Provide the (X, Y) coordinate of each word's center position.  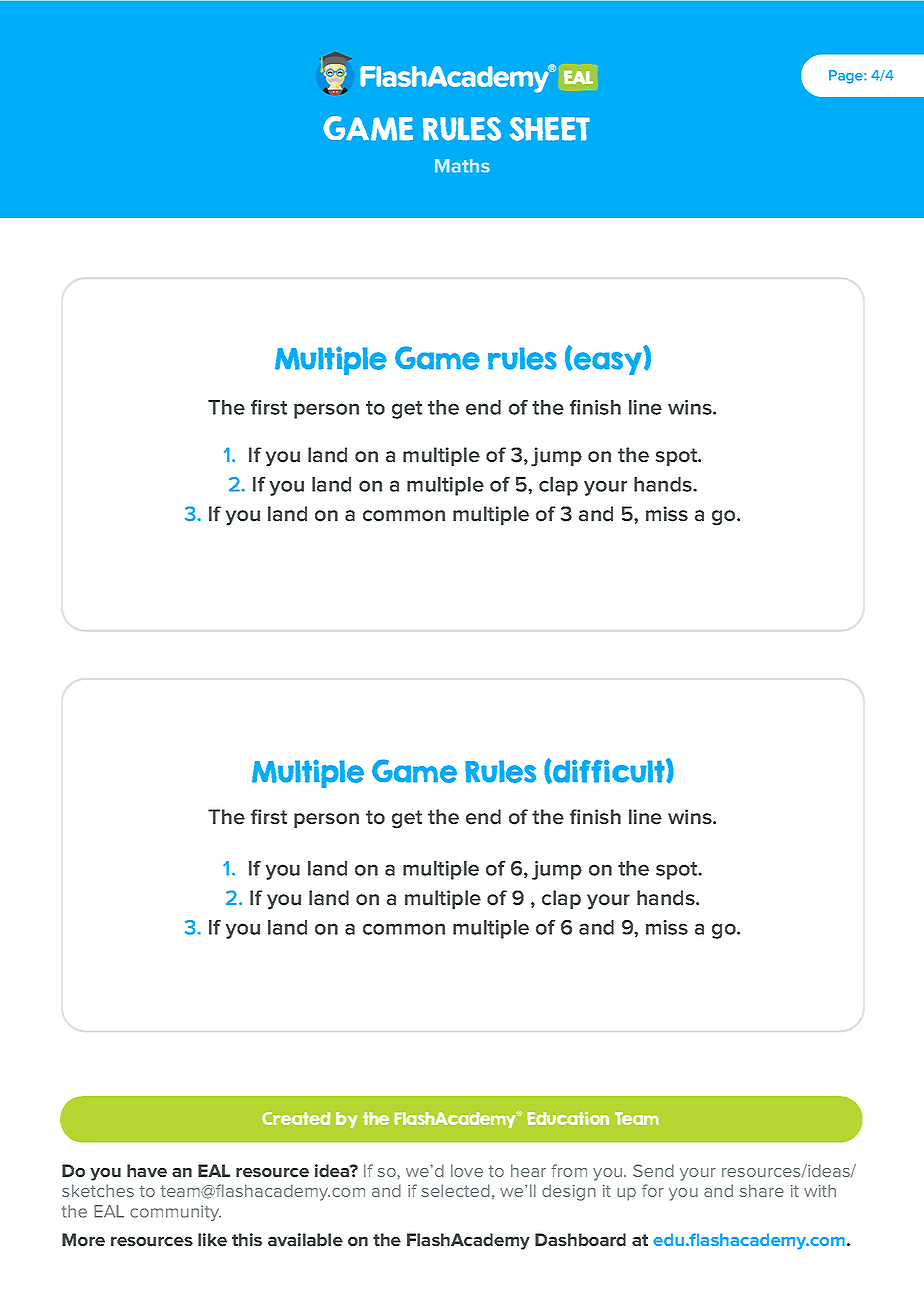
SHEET (550, 129)
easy (607, 363)
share (762, 1190)
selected (456, 1190)
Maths (462, 166)
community (175, 1213)
